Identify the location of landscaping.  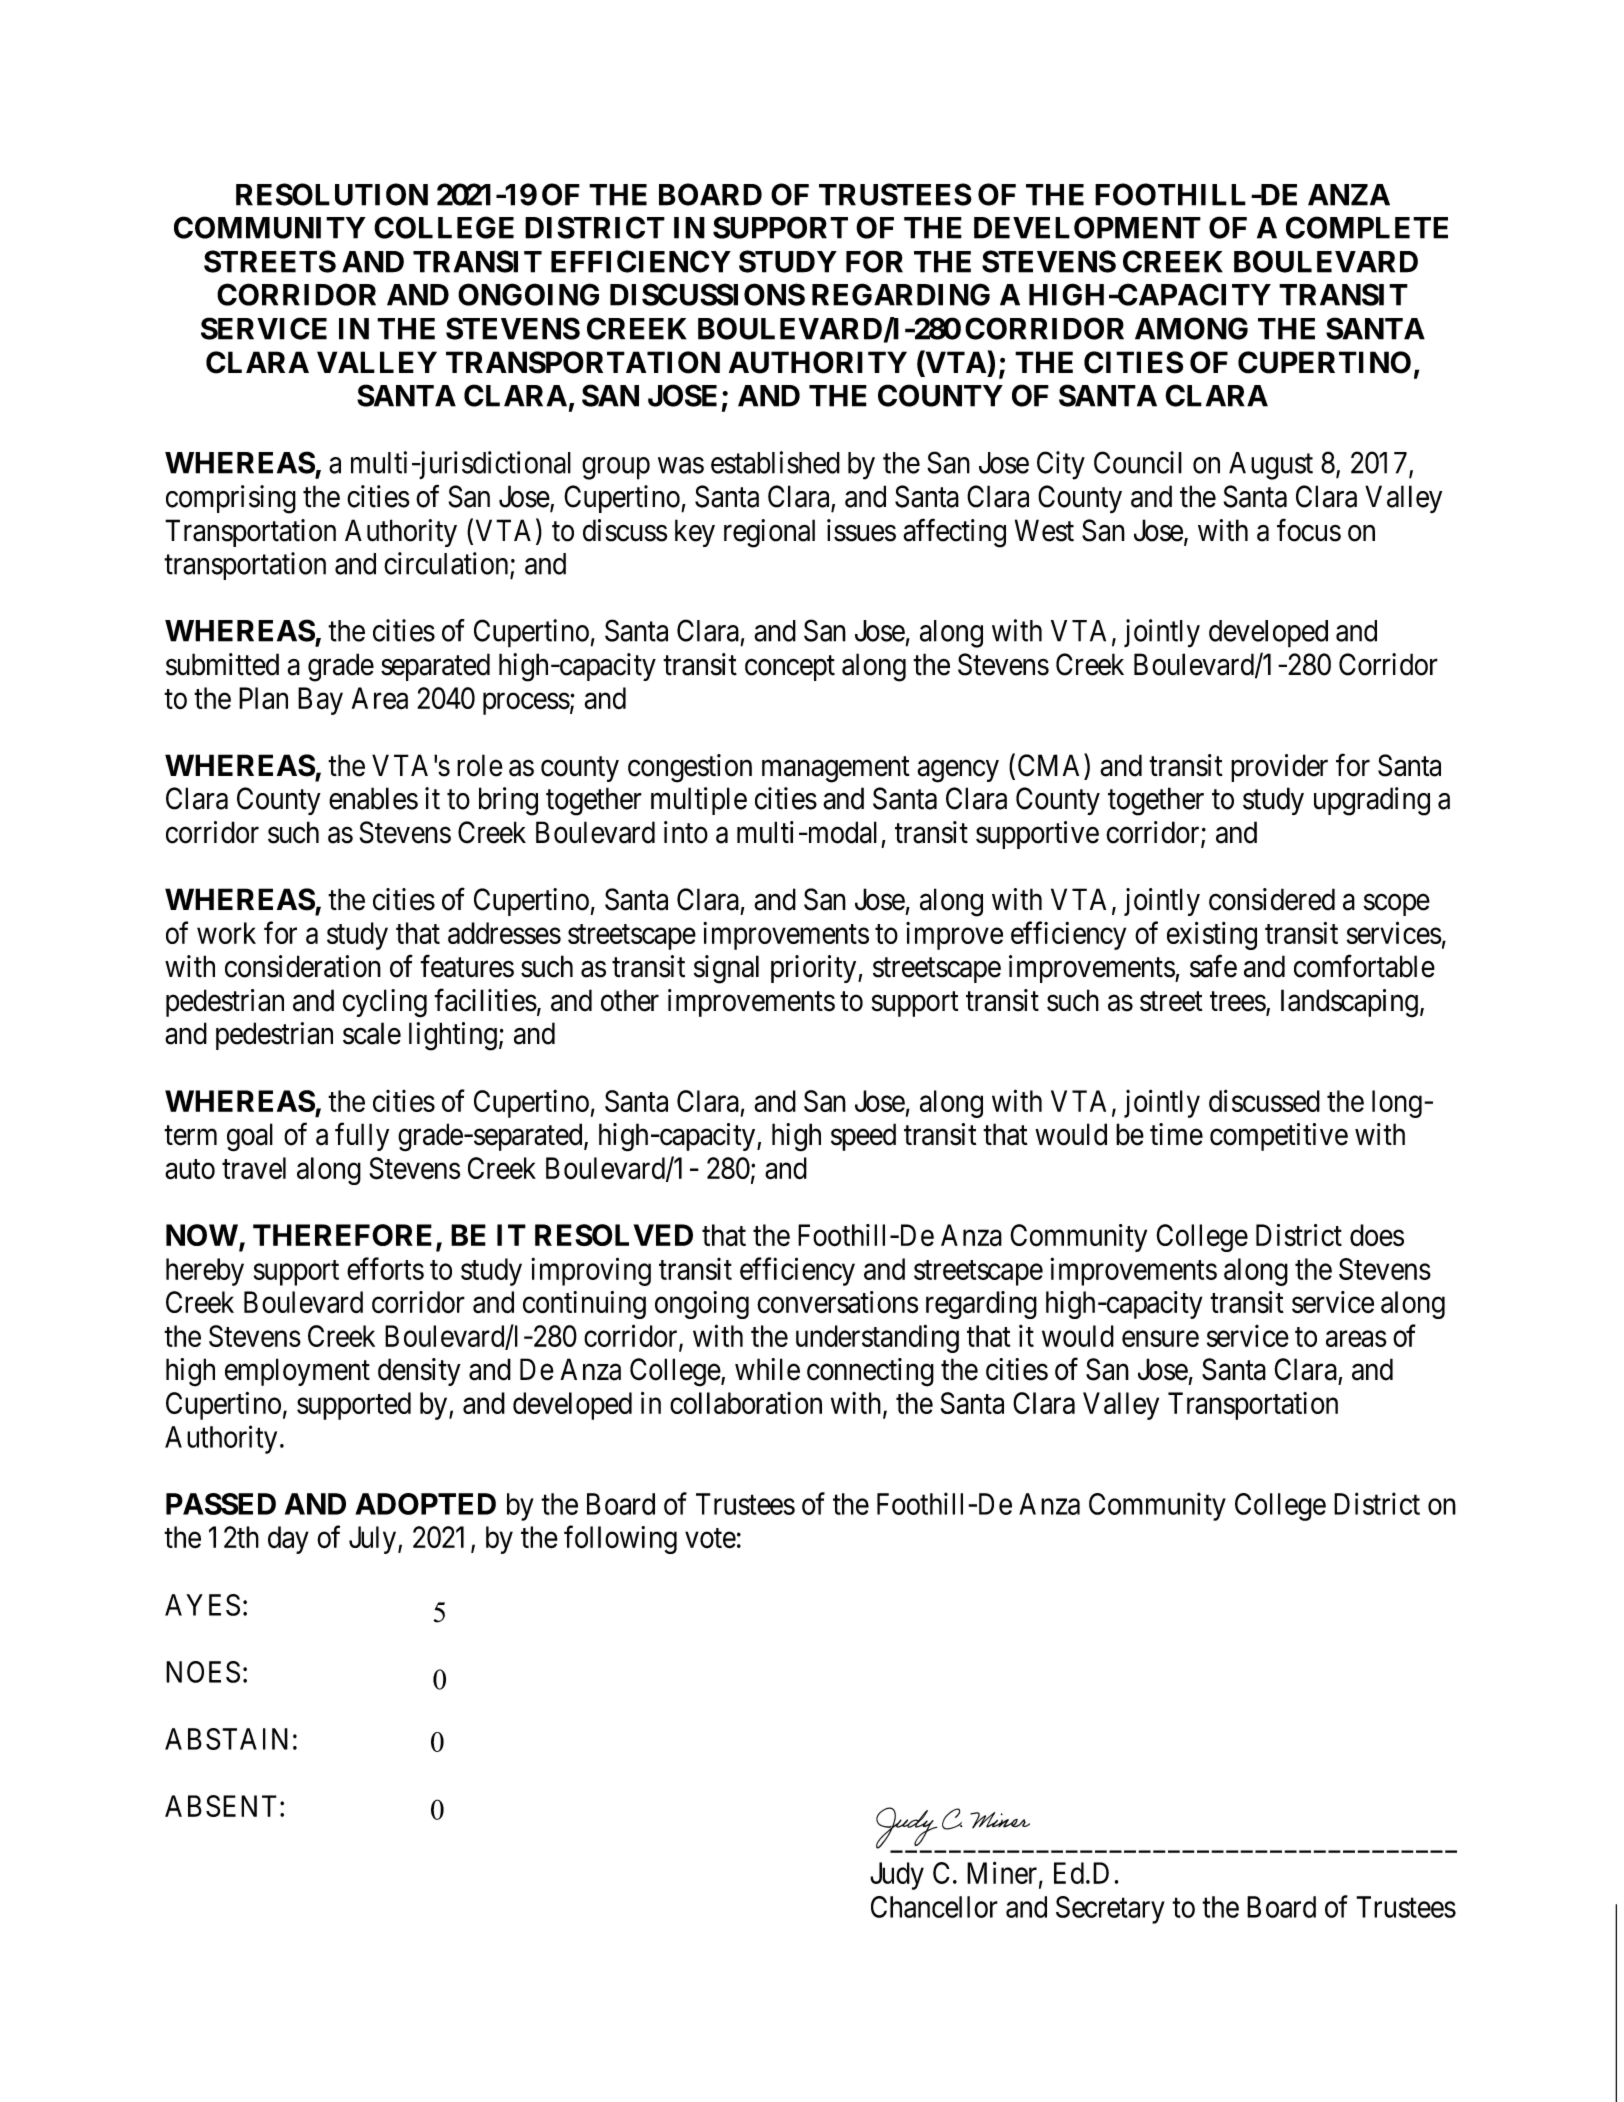
(1349, 1003).
